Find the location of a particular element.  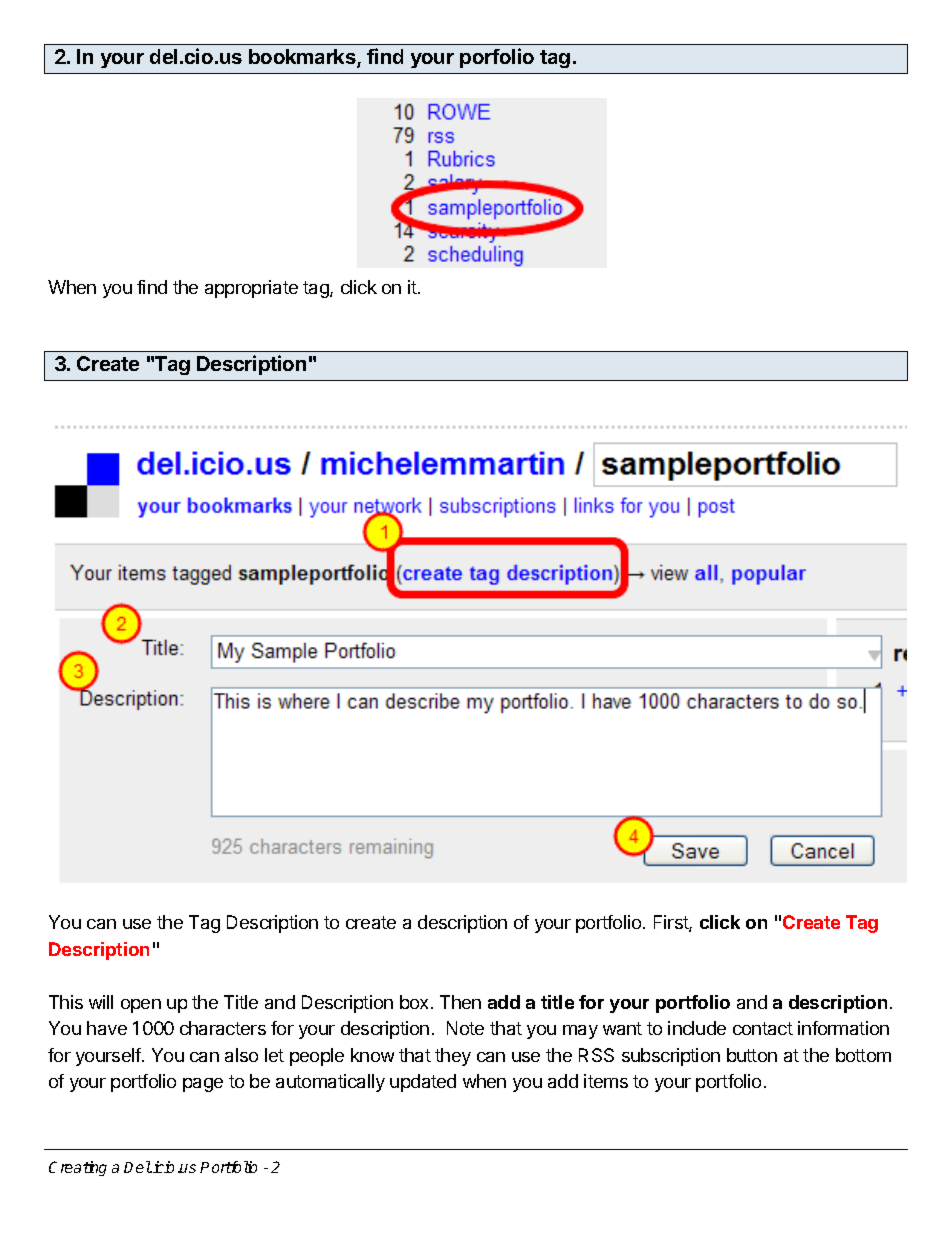

will is located at coordinates (101, 1002).
